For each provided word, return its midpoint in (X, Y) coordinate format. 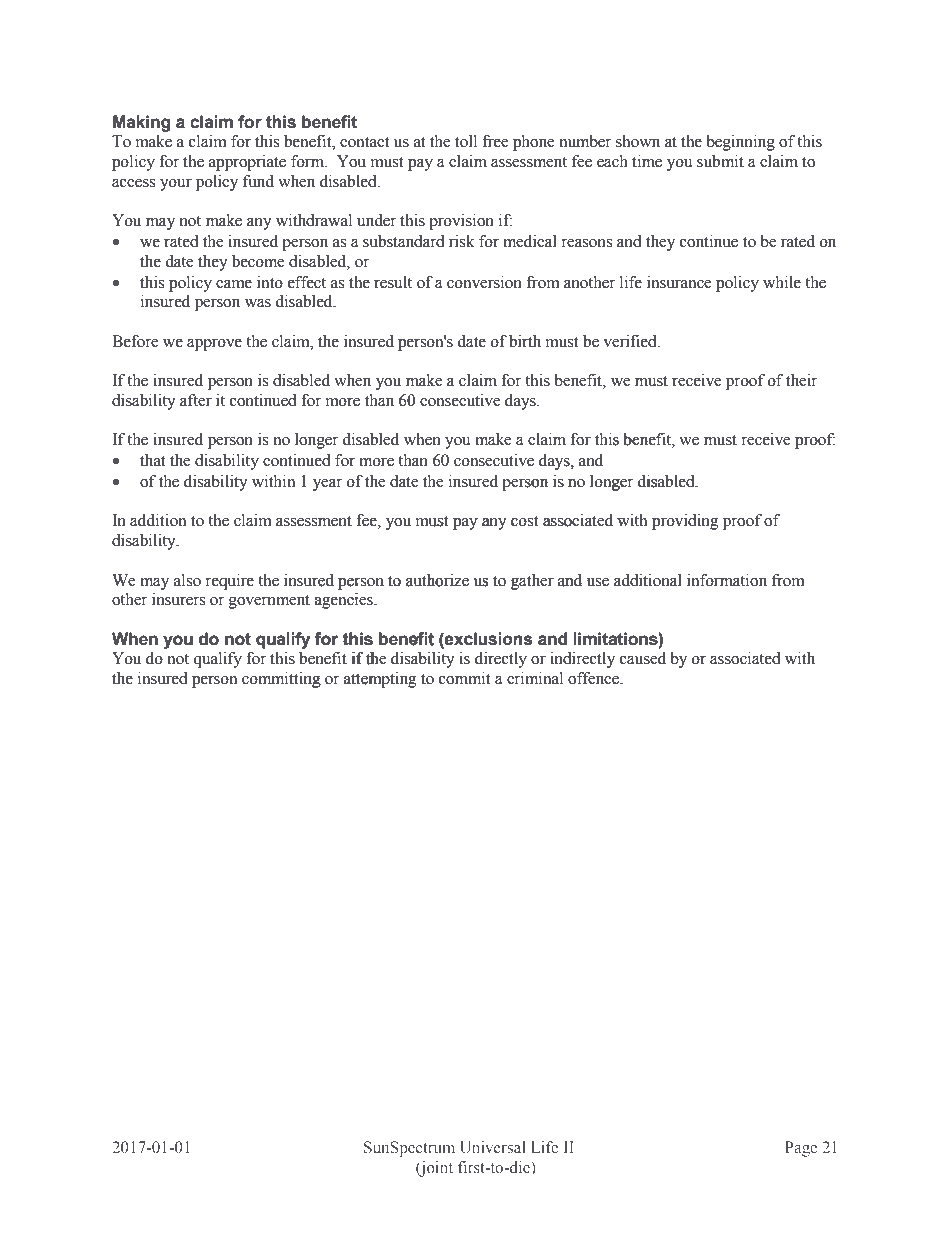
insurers (178, 599)
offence (594, 678)
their (801, 380)
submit (720, 161)
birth (525, 341)
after (196, 400)
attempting (379, 680)
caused (643, 658)
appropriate (247, 163)
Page (801, 1149)
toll (466, 141)
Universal (492, 1147)
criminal (535, 678)
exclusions (487, 638)
